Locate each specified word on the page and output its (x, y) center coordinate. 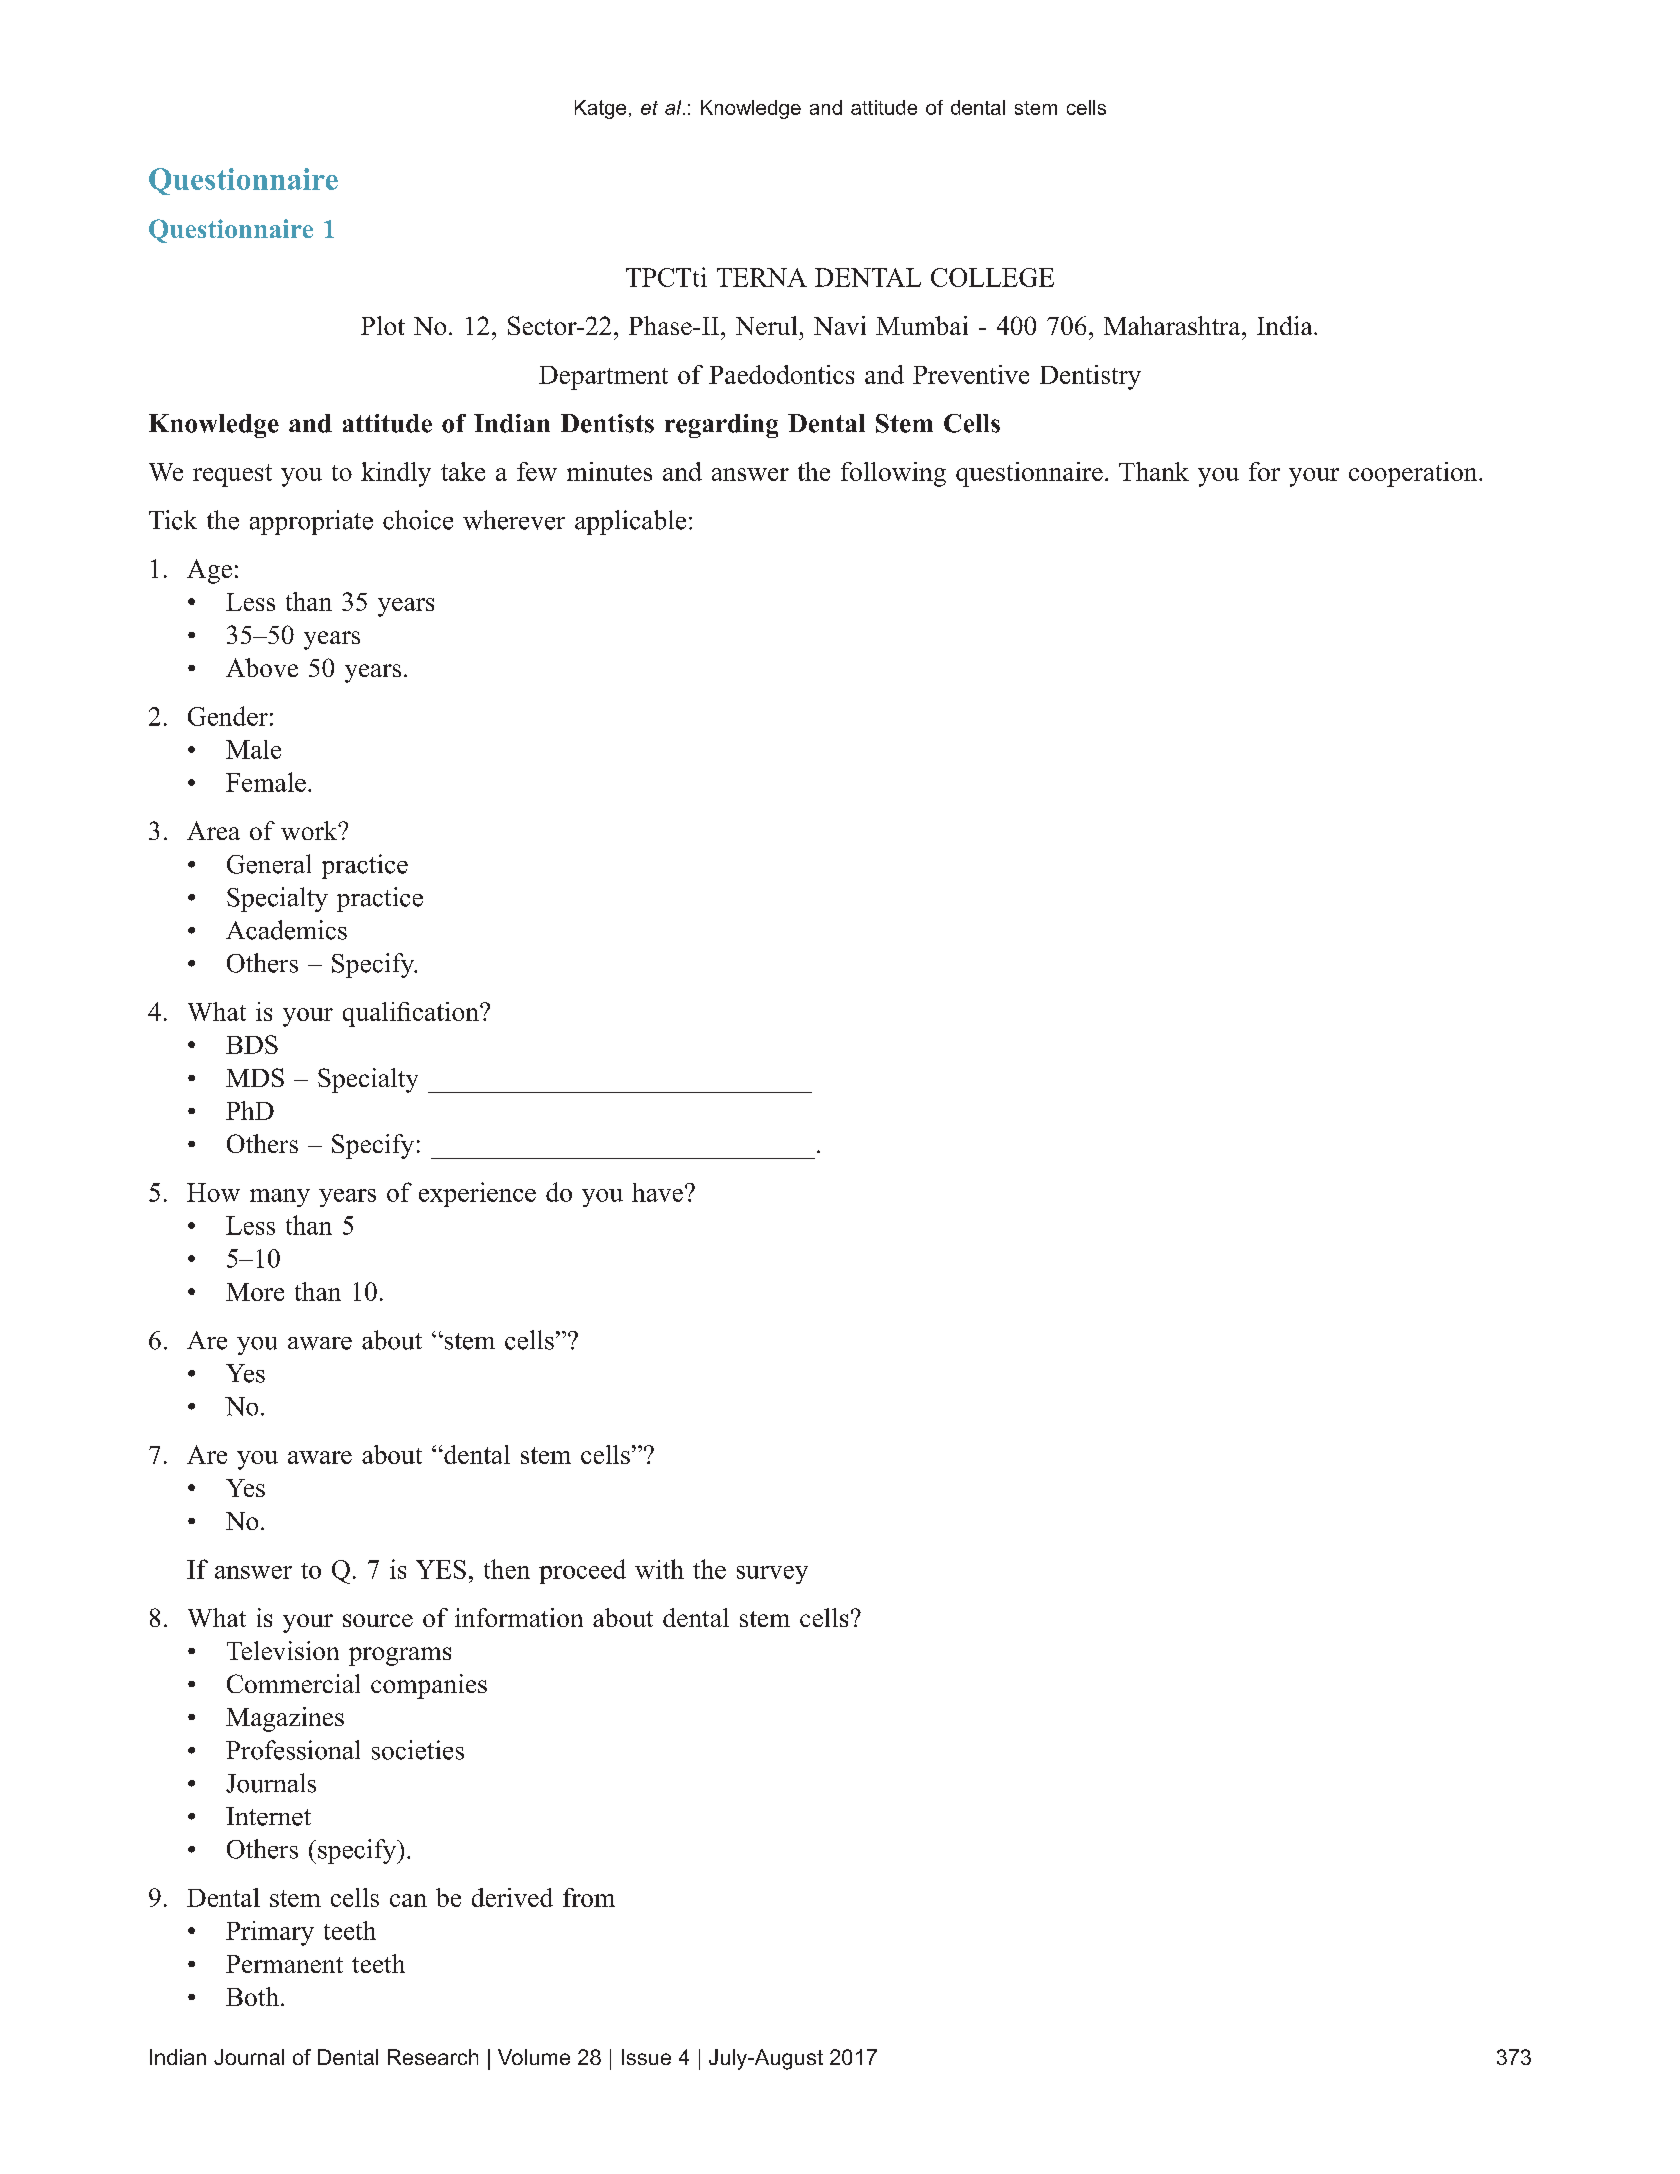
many (280, 1198)
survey (772, 1575)
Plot (383, 325)
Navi (840, 325)
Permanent (284, 1964)
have (657, 1192)
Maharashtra (1173, 325)
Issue (646, 2057)
